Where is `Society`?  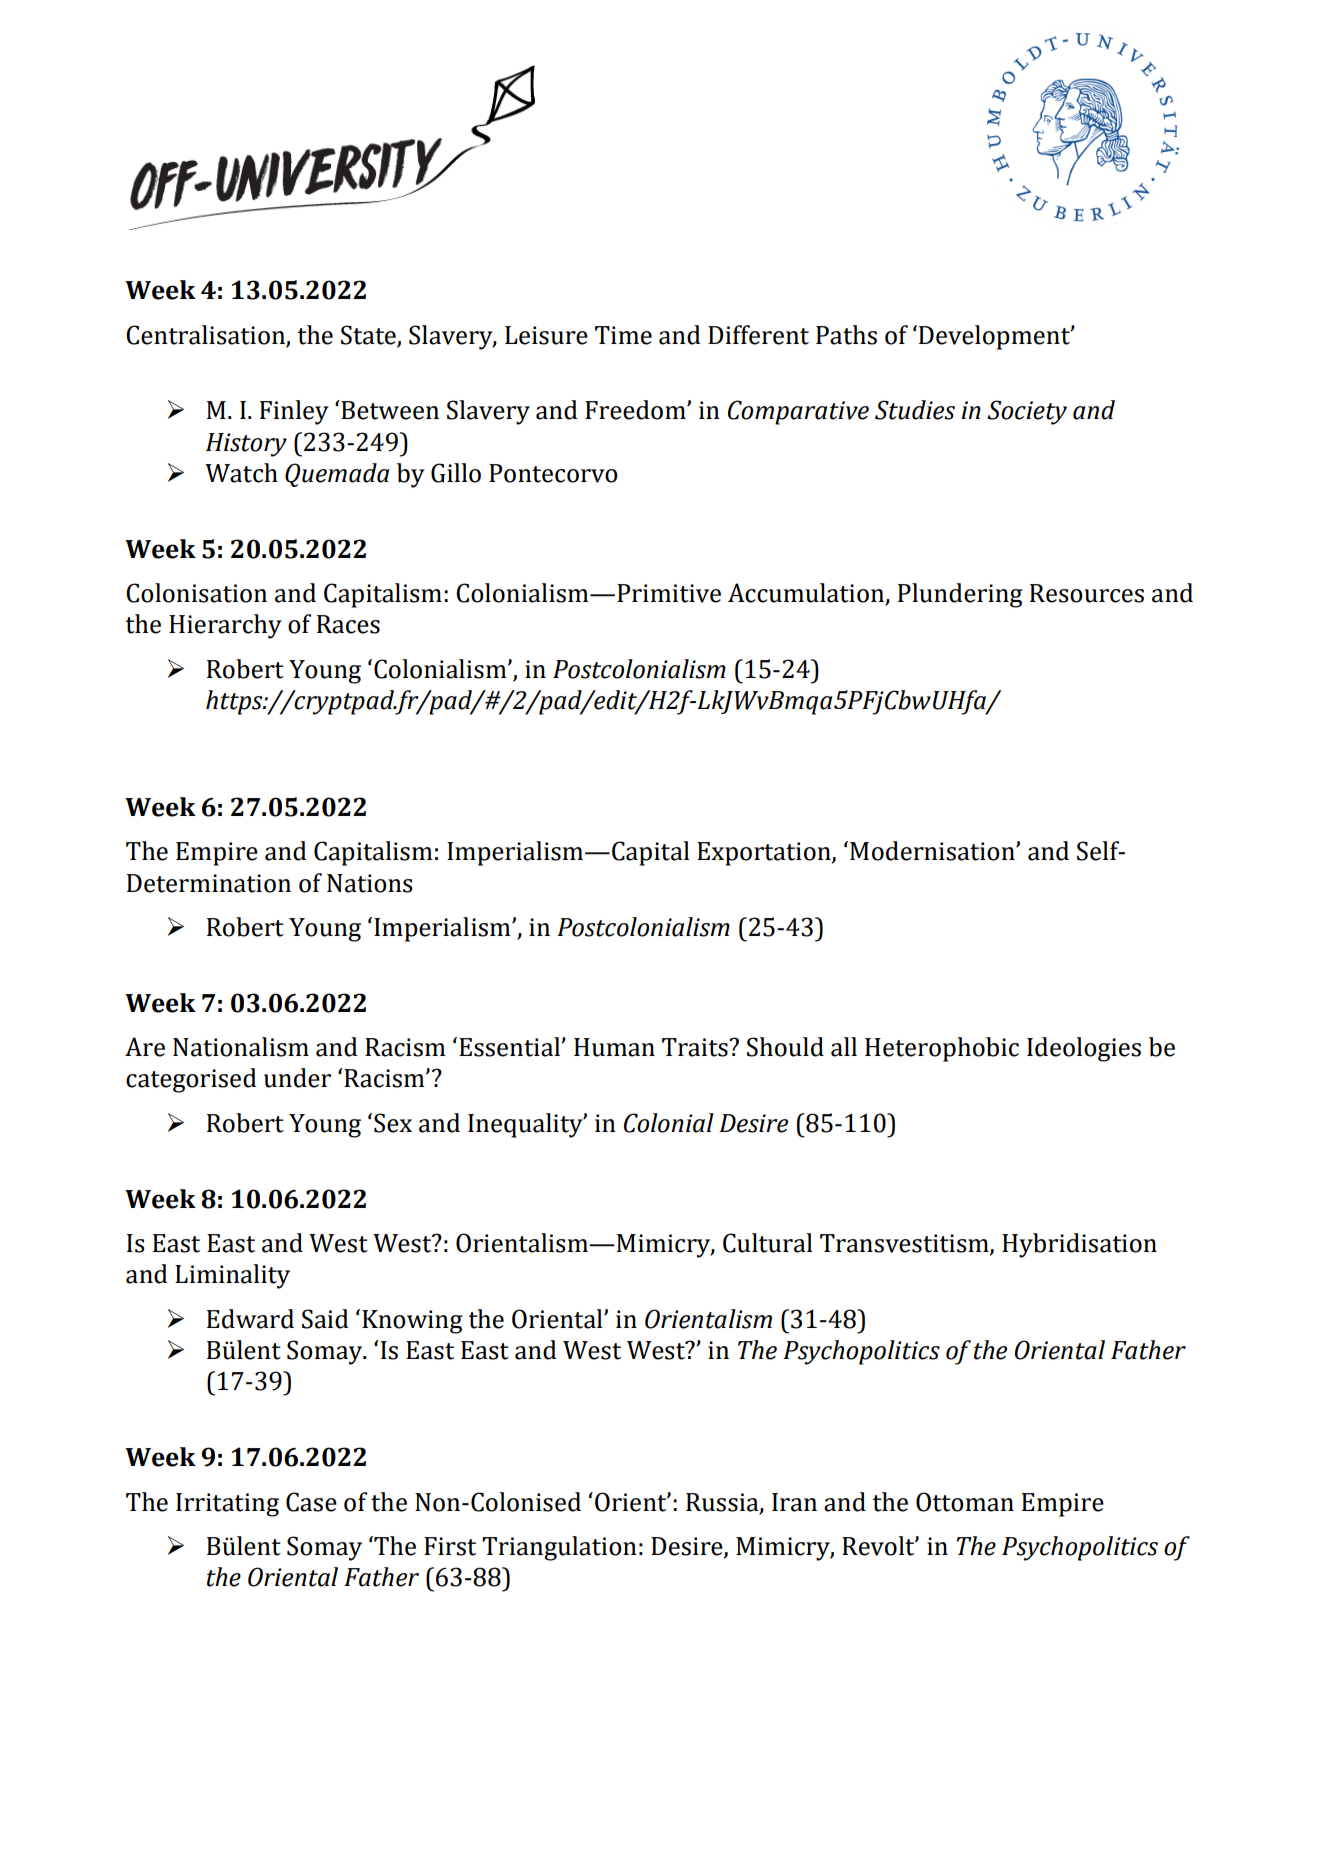 Society is located at coordinates (1027, 412).
